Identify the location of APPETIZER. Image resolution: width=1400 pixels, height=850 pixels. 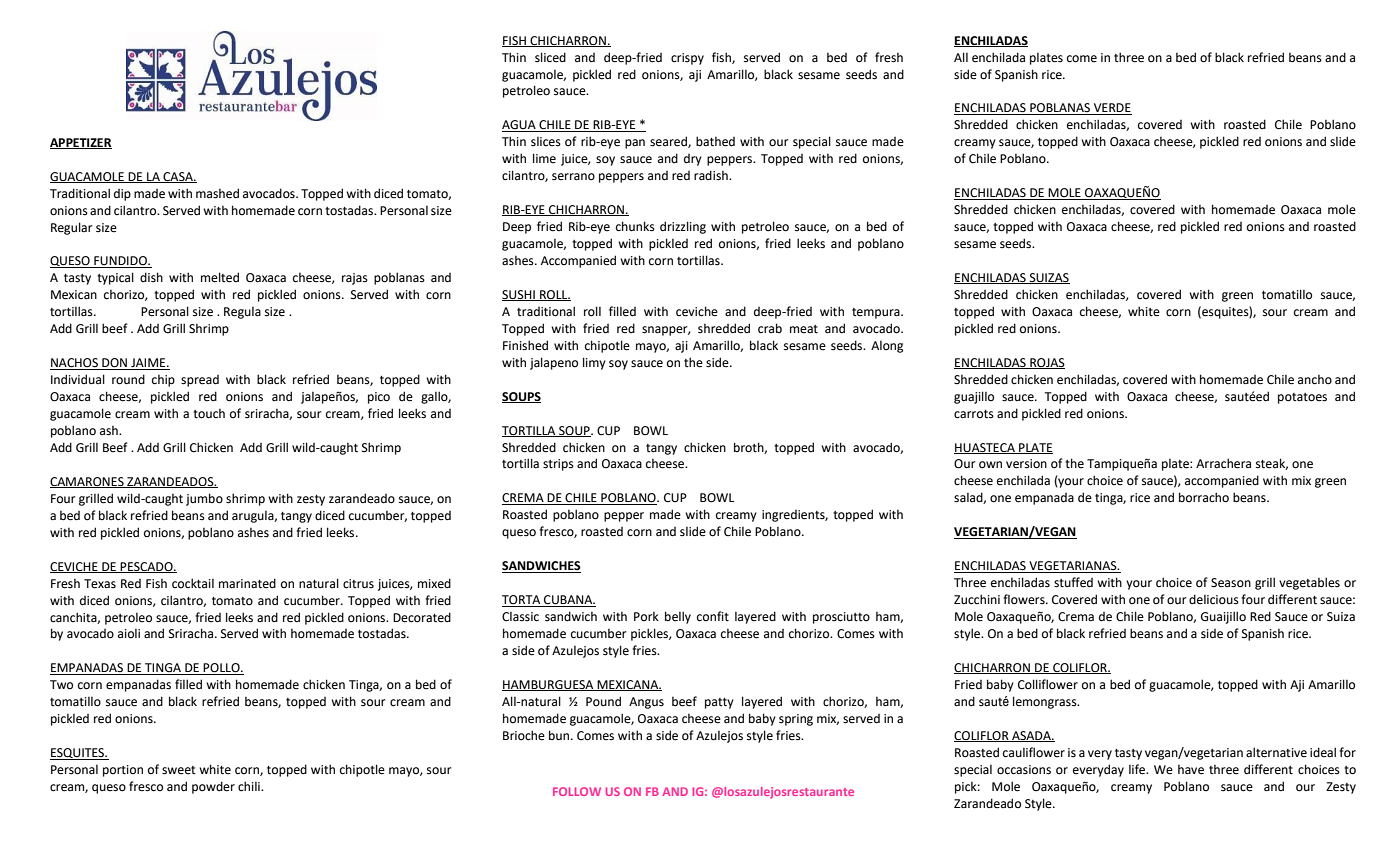
(81, 143).
